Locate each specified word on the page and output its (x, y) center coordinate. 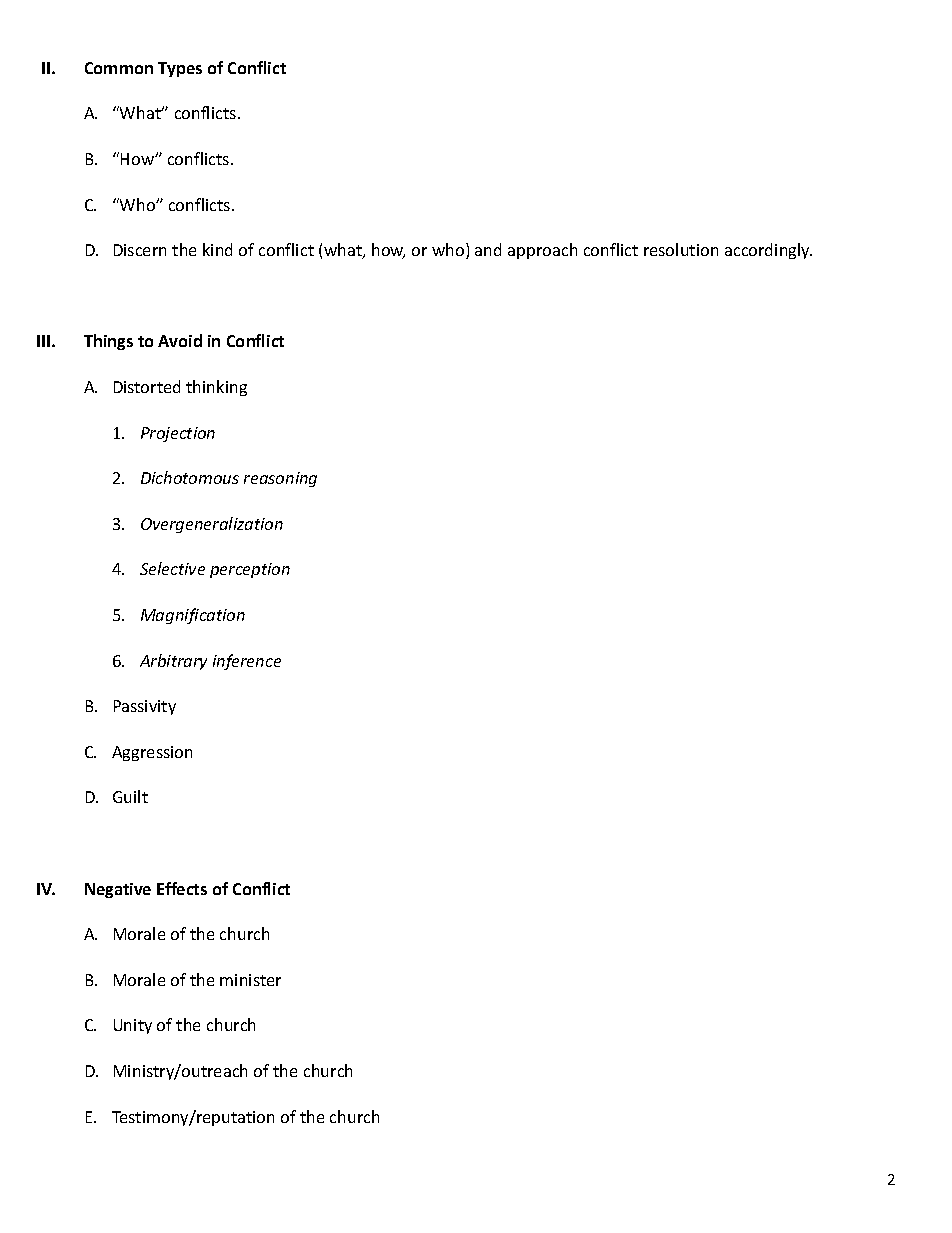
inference (247, 662)
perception (250, 570)
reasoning (280, 479)
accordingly (768, 251)
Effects (182, 888)
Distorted (147, 386)
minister (250, 980)
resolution (681, 249)
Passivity (145, 707)
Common (119, 68)
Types (180, 69)
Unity (133, 1026)
